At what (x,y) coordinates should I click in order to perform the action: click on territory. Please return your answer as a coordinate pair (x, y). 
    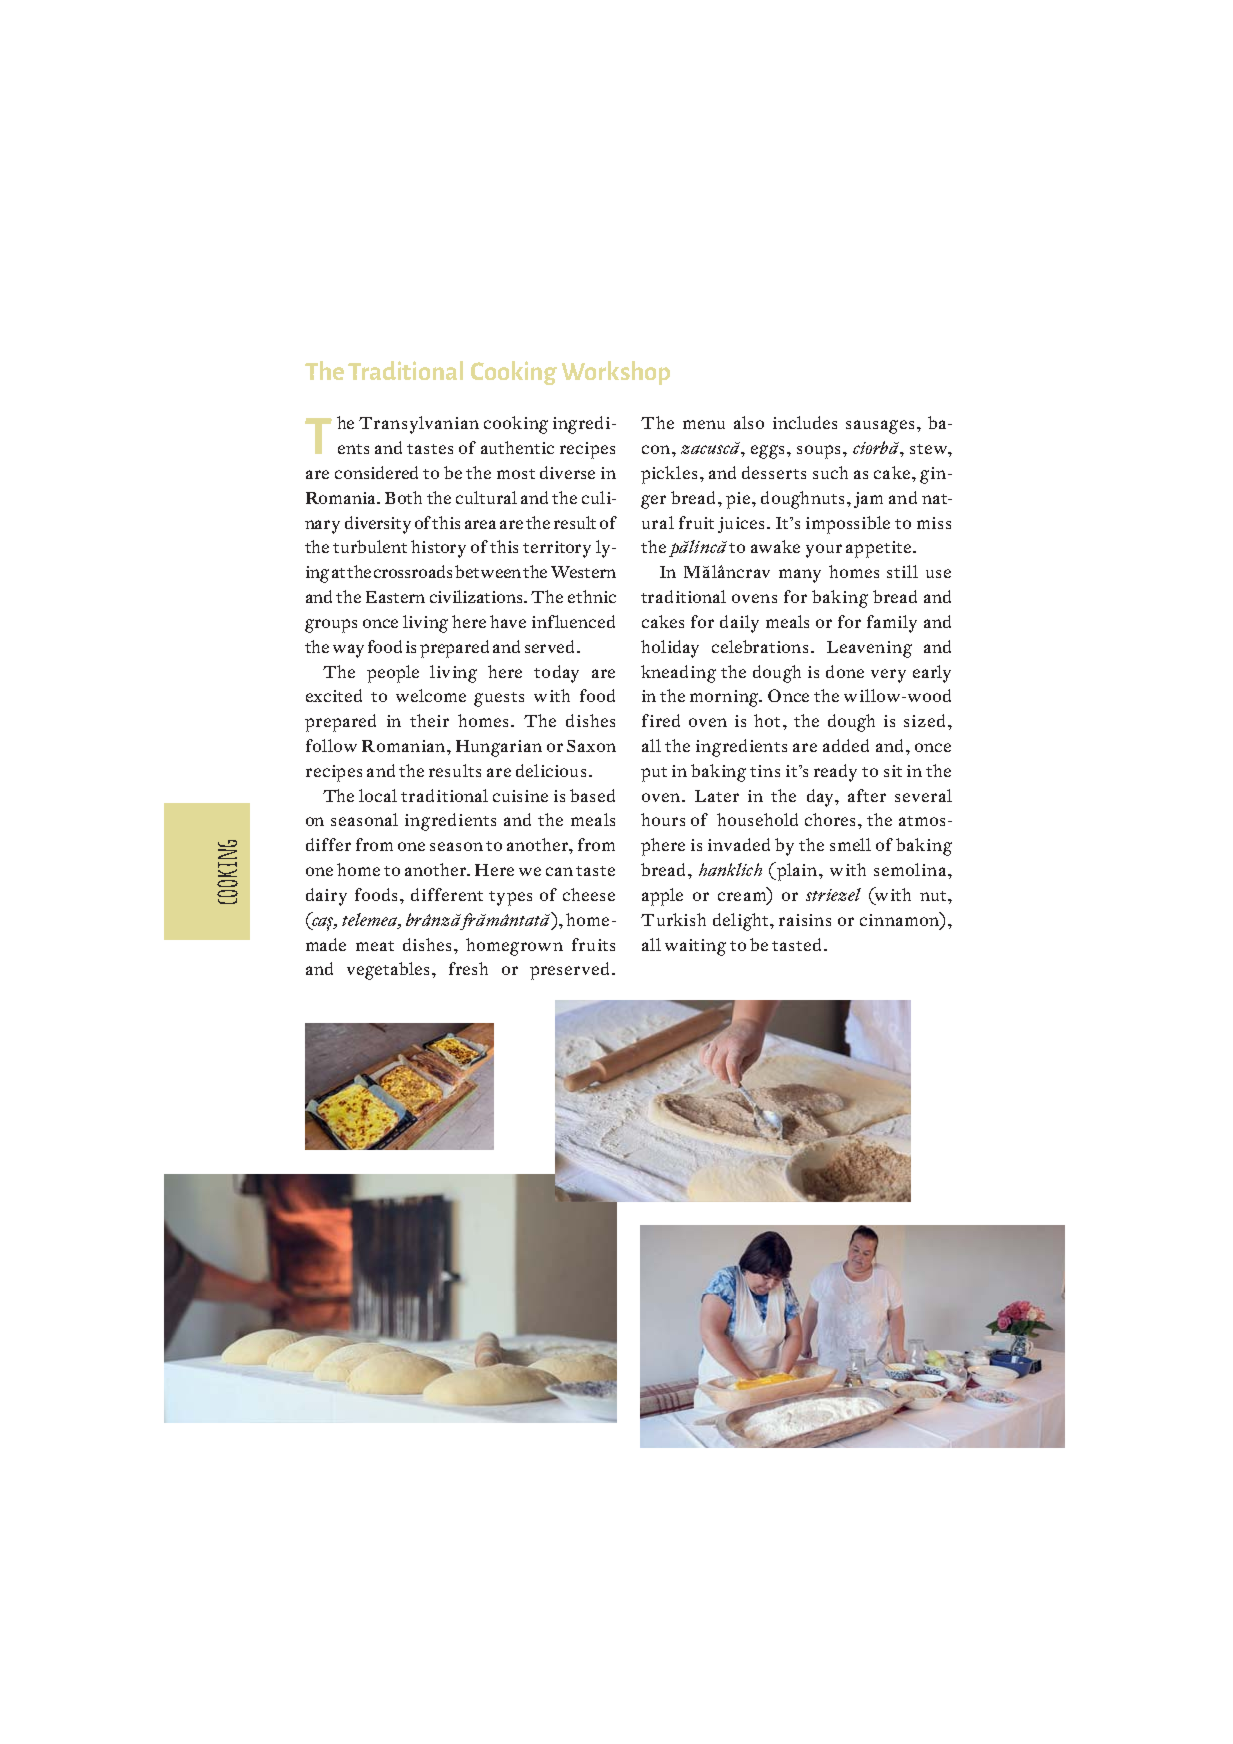
    Looking at the image, I should click on (557, 549).
